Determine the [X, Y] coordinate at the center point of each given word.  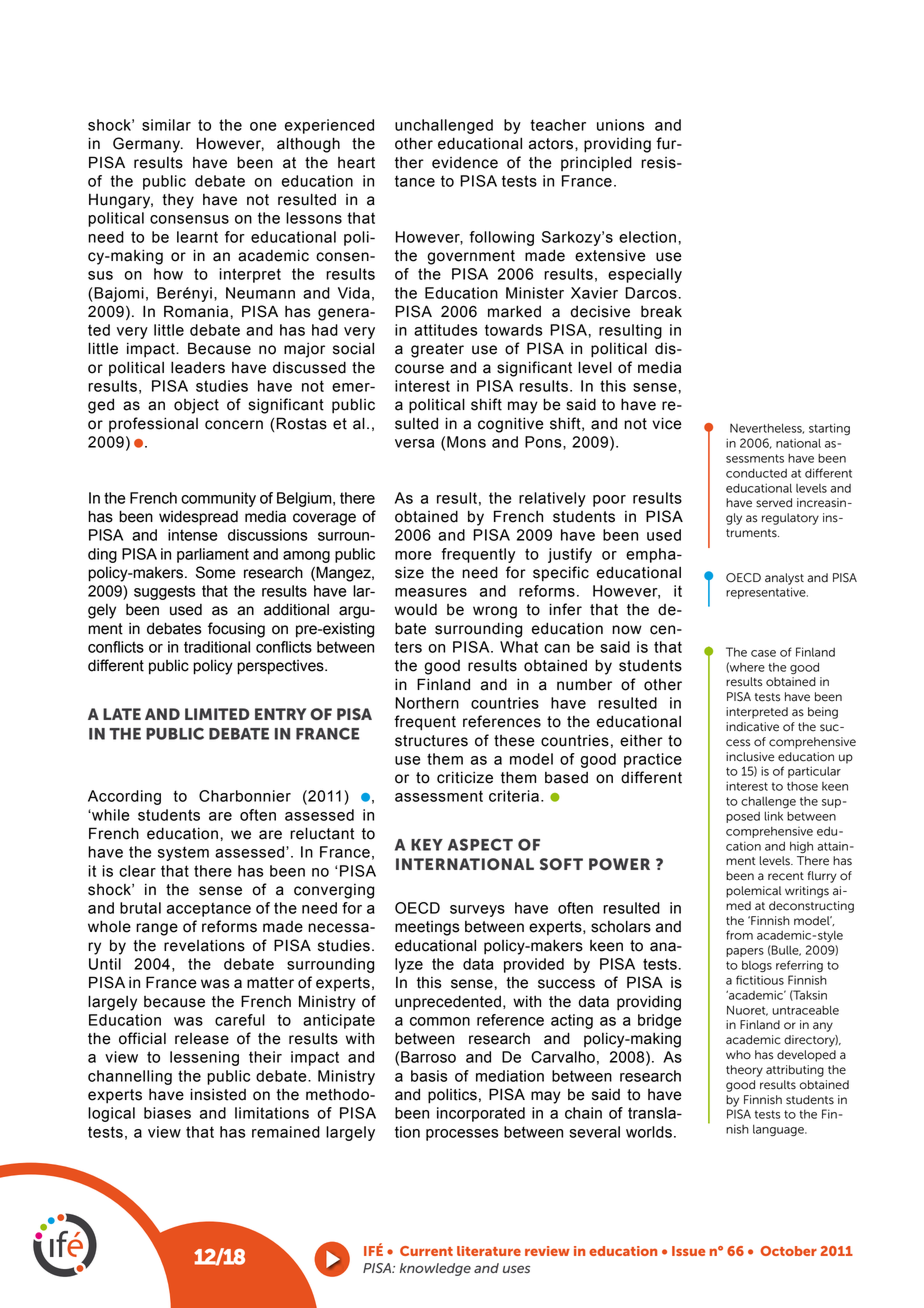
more [413, 555]
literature [489, 1251]
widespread [198, 518]
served [774, 503]
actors [552, 144]
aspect [480, 844]
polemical [753, 892]
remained [286, 1132]
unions [620, 125]
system [183, 853]
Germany [147, 145]
